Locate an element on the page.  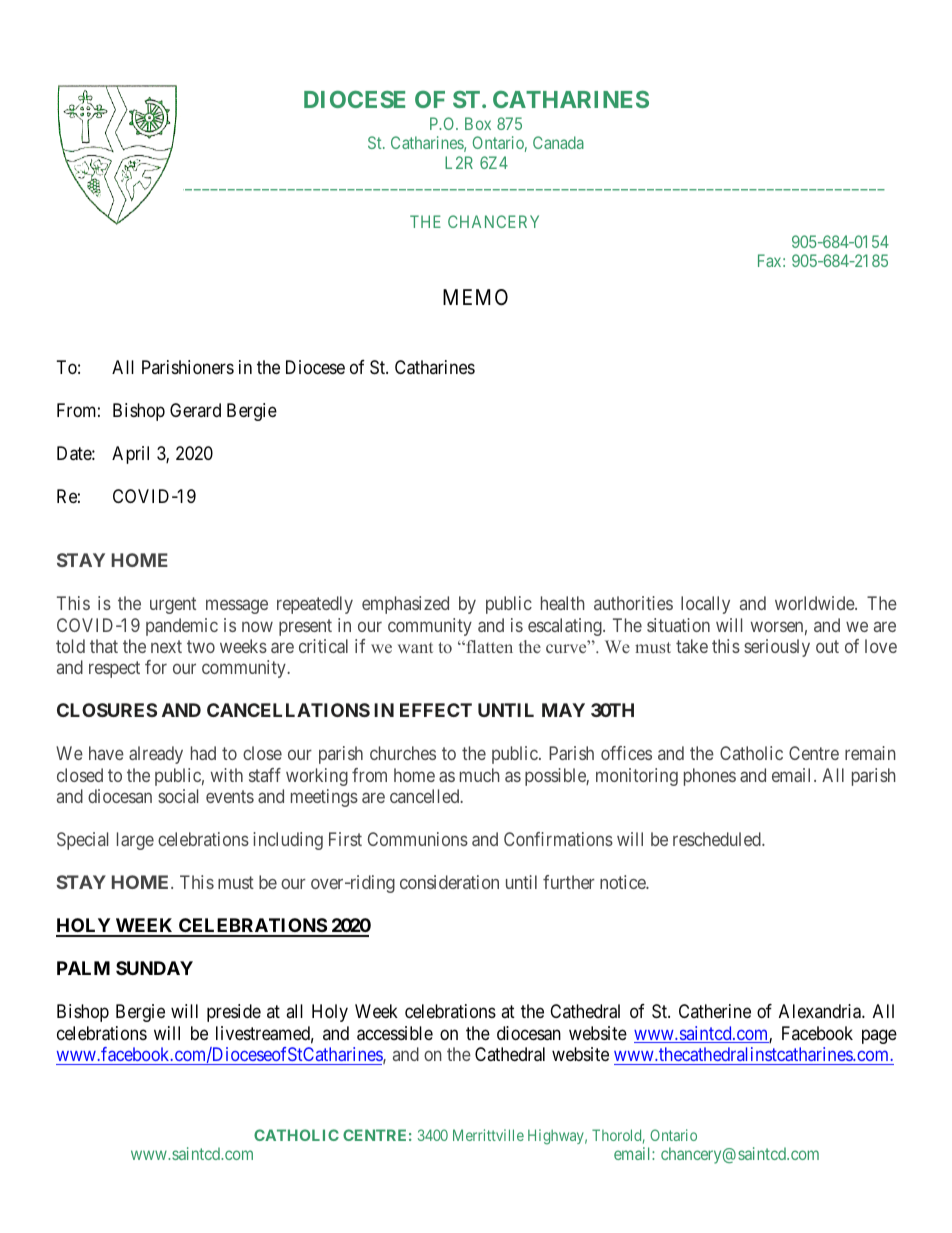
April is located at coordinates (130, 455).
